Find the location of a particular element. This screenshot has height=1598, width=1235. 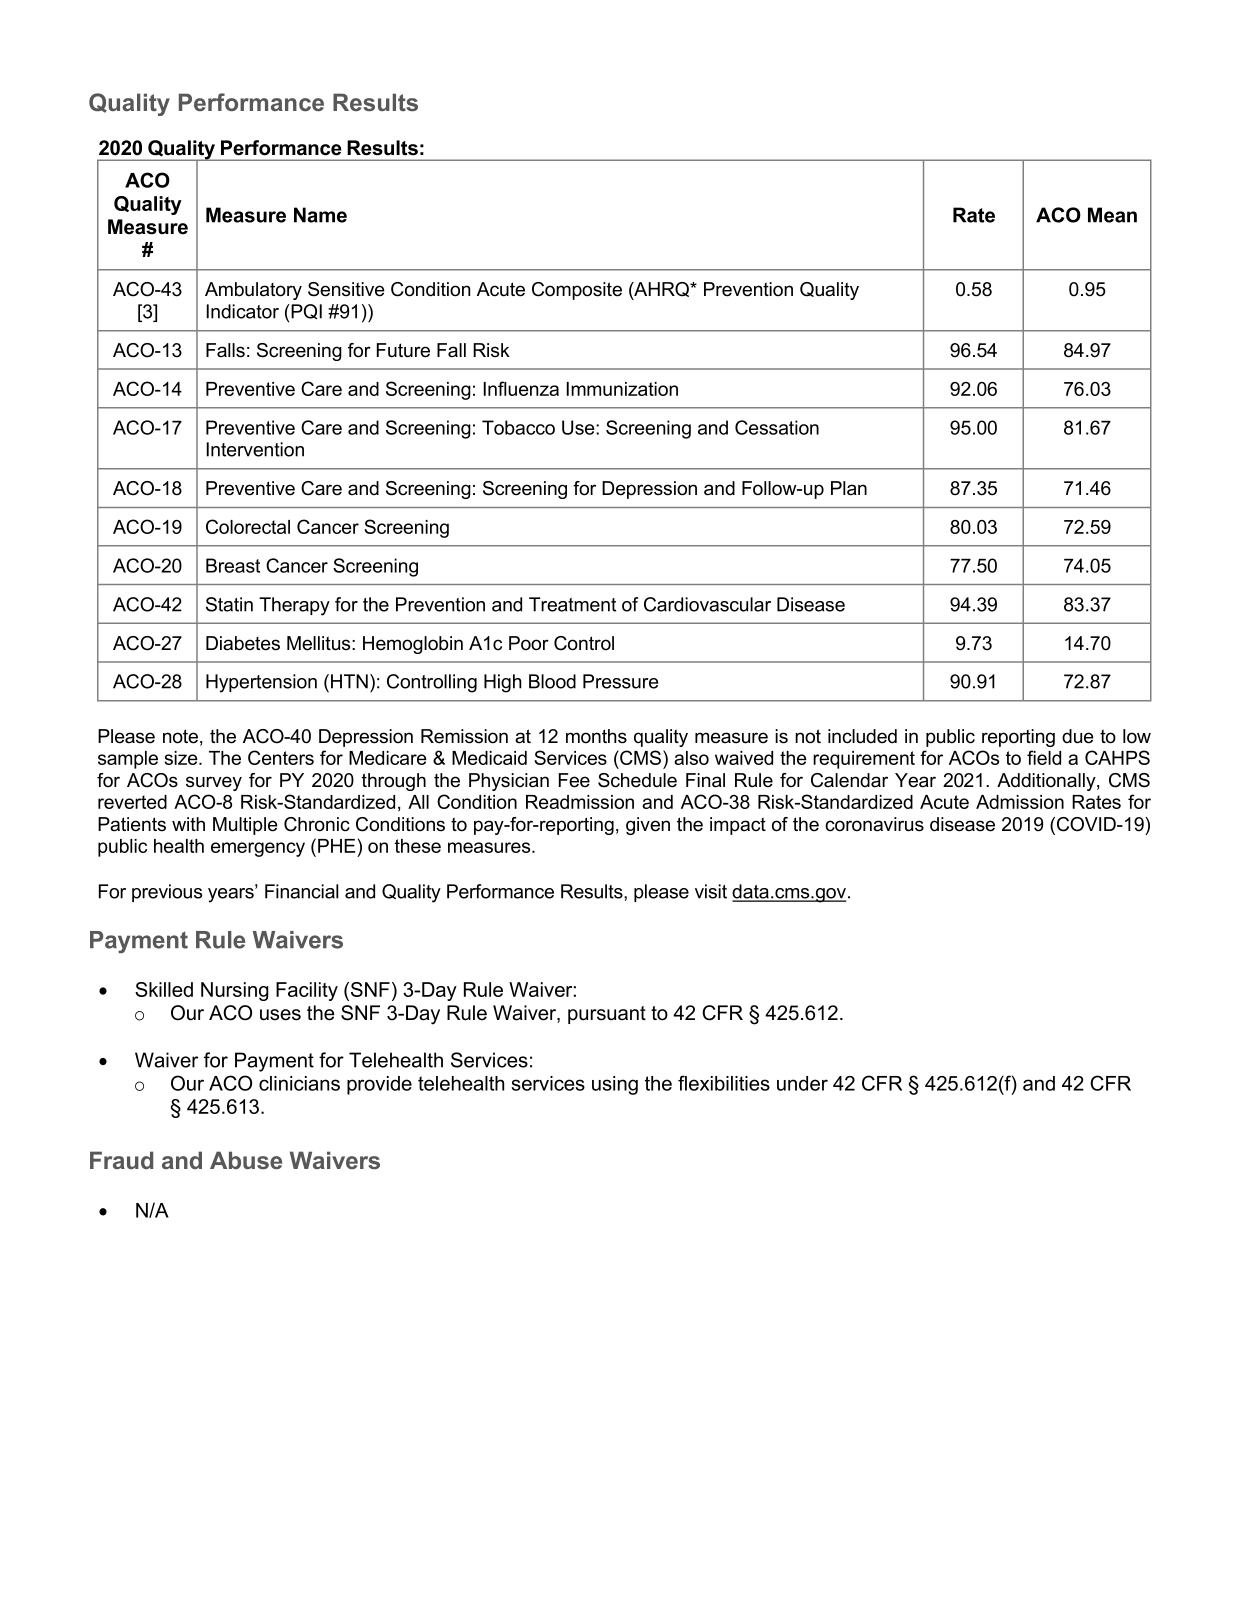

Composite is located at coordinates (577, 291).
